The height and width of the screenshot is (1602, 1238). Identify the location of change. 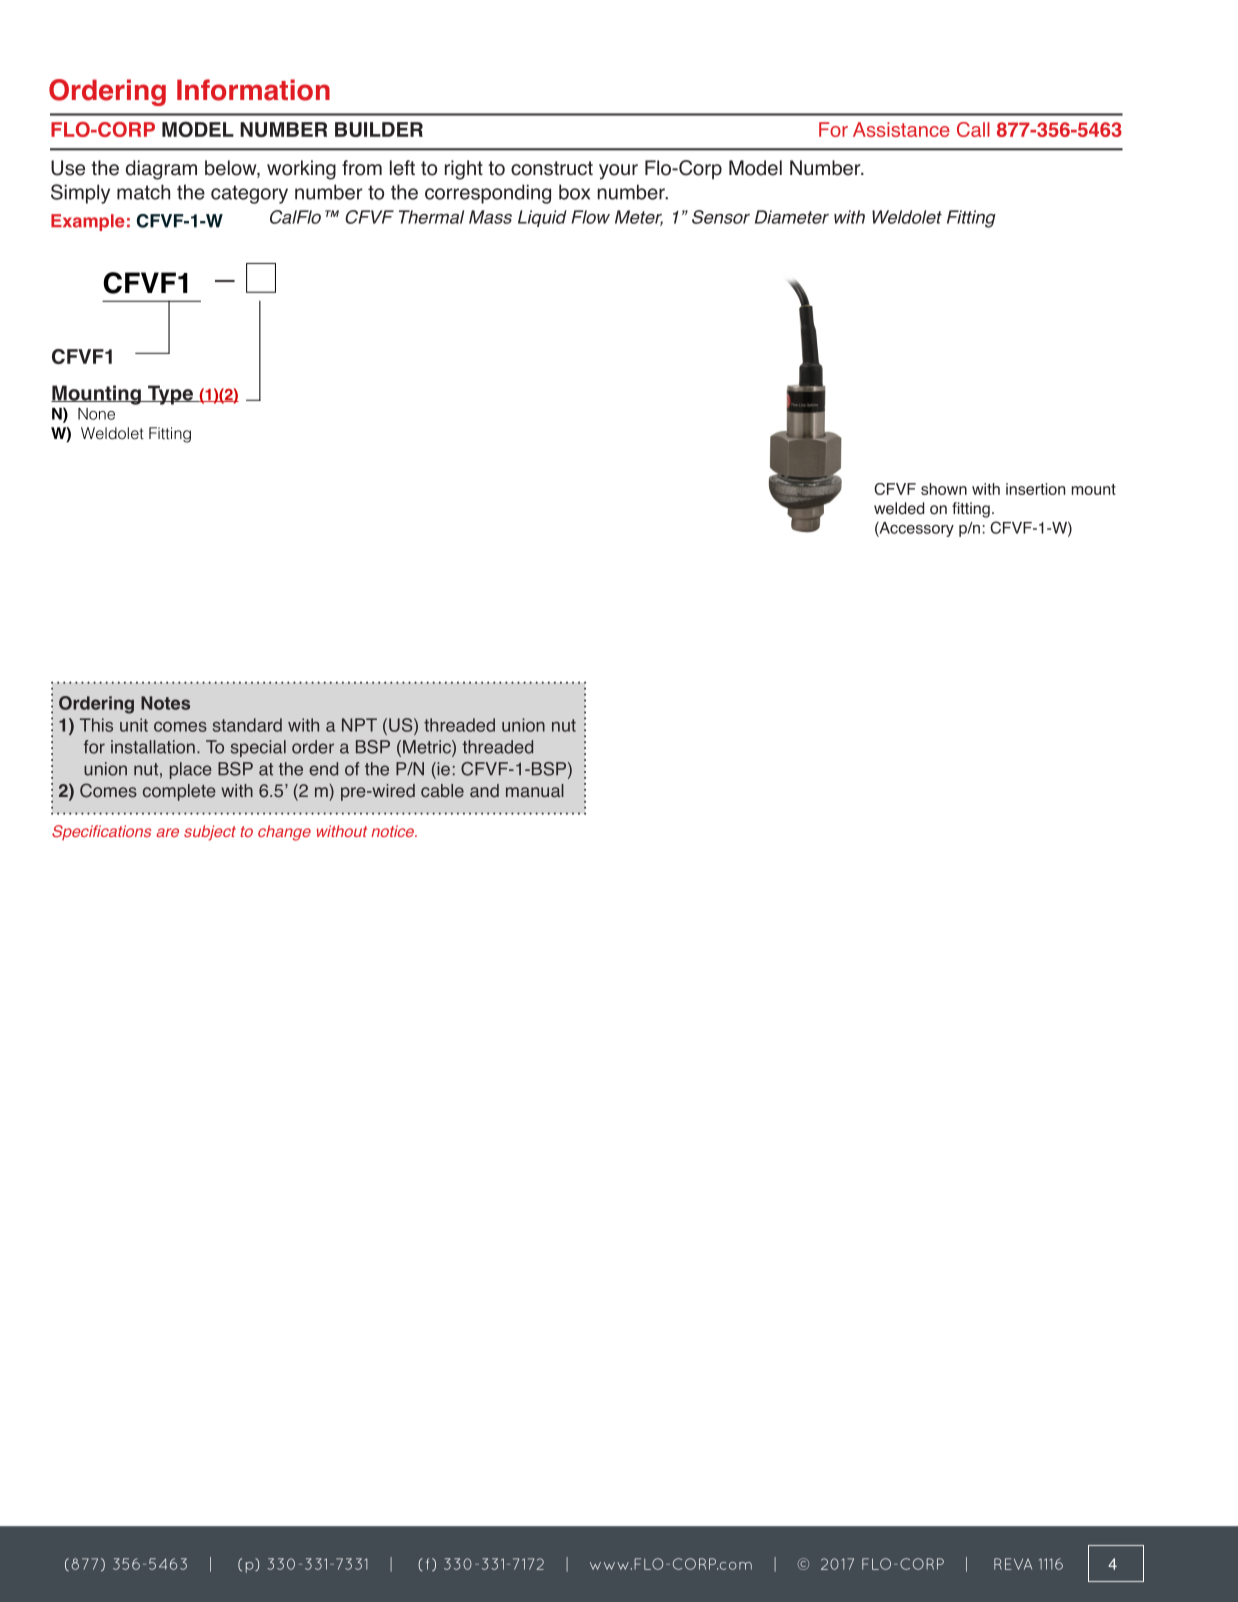
(284, 833).
